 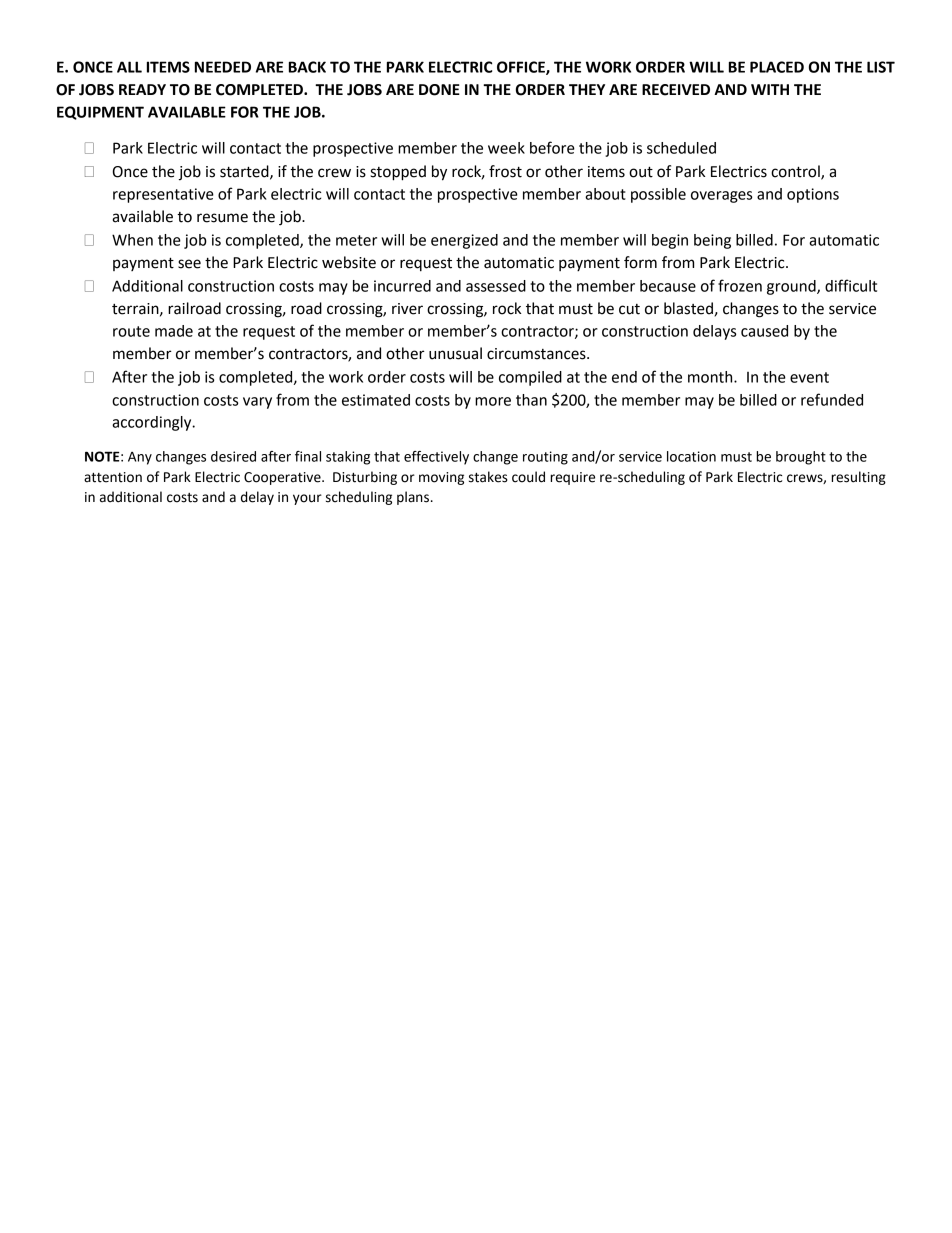 What do you see at coordinates (858, 478) in the document?
I see `resulting` at bounding box center [858, 478].
